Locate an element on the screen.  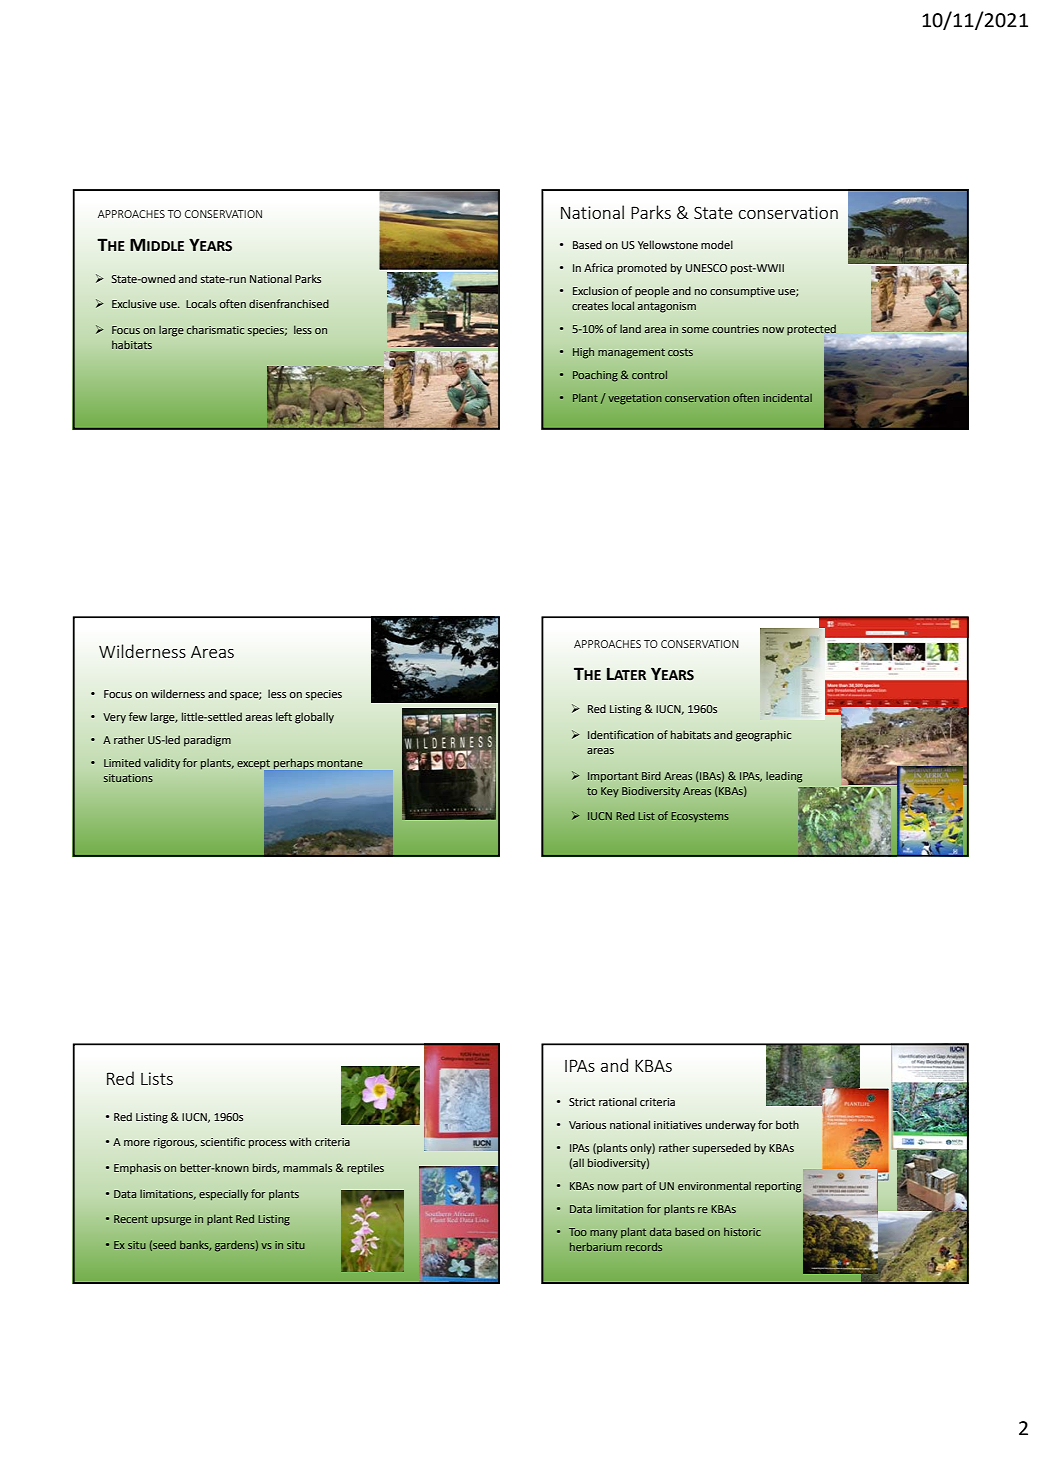
geographic is located at coordinates (763, 736).
